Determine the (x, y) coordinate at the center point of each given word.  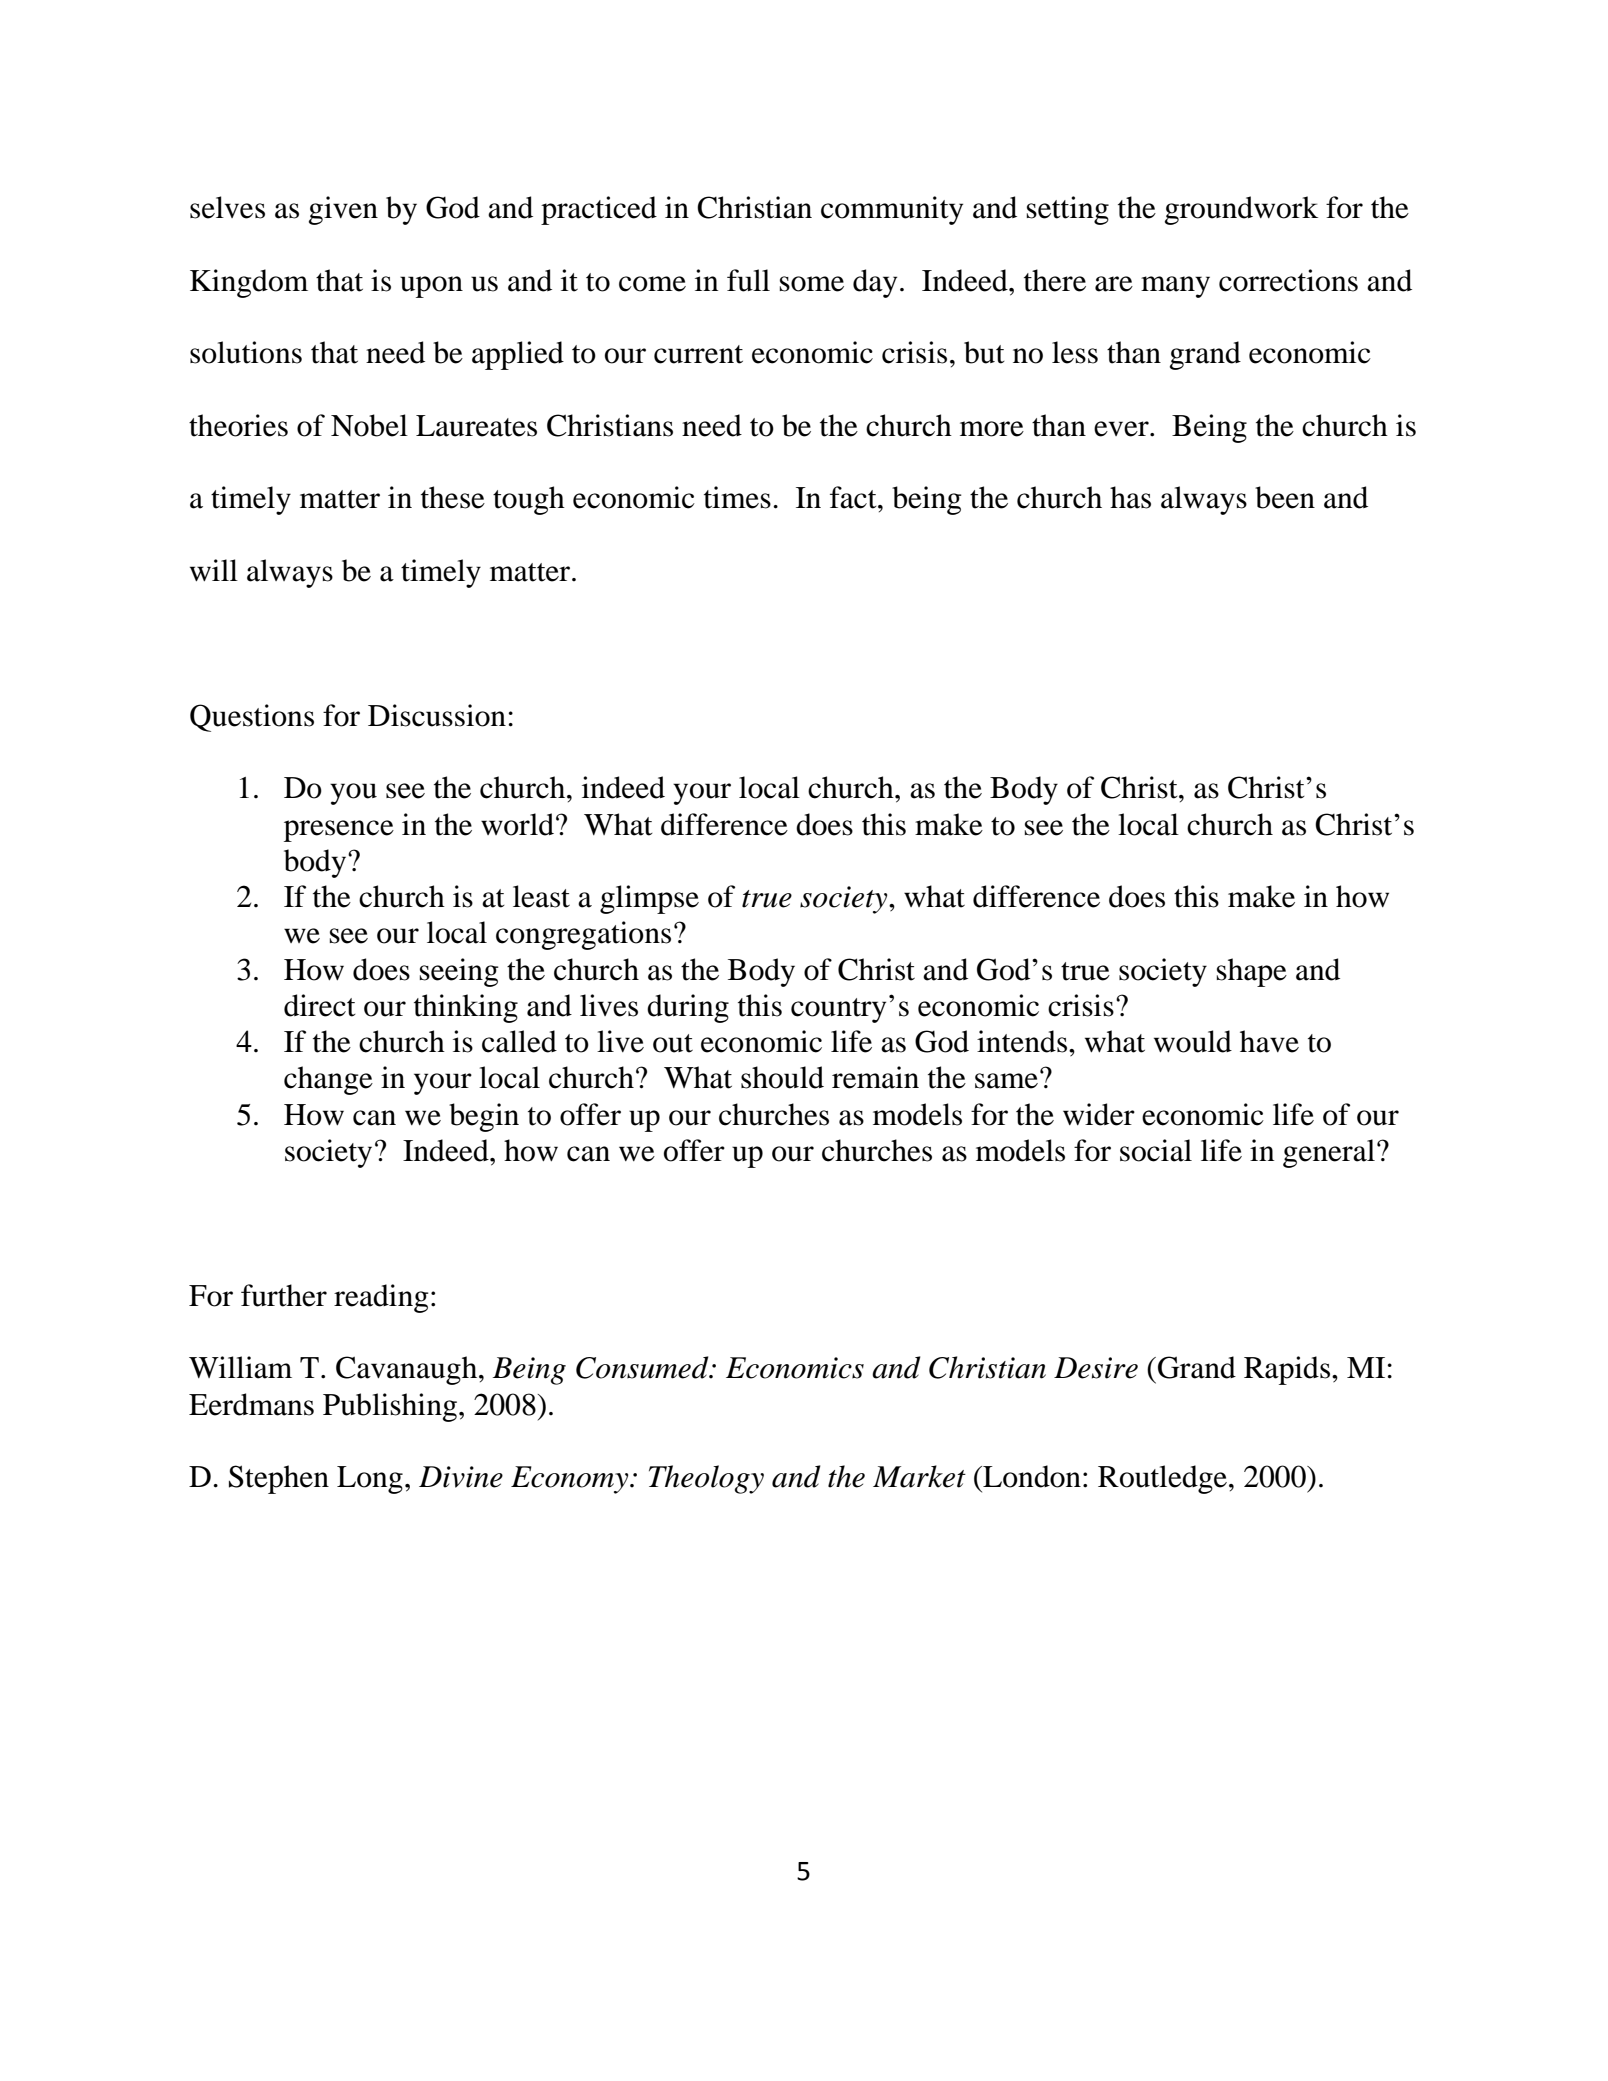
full (748, 280)
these (453, 497)
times (737, 497)
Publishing (390, 1407)
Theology (706, 1479)
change (328, 1080)
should (782, 1077)
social (1156, 1150)
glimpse (649, 899)
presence (339, 831)
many (1175, 287)
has (1130, 497)
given (343, 210)
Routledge (1162, 1479)
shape (1252, 972)
